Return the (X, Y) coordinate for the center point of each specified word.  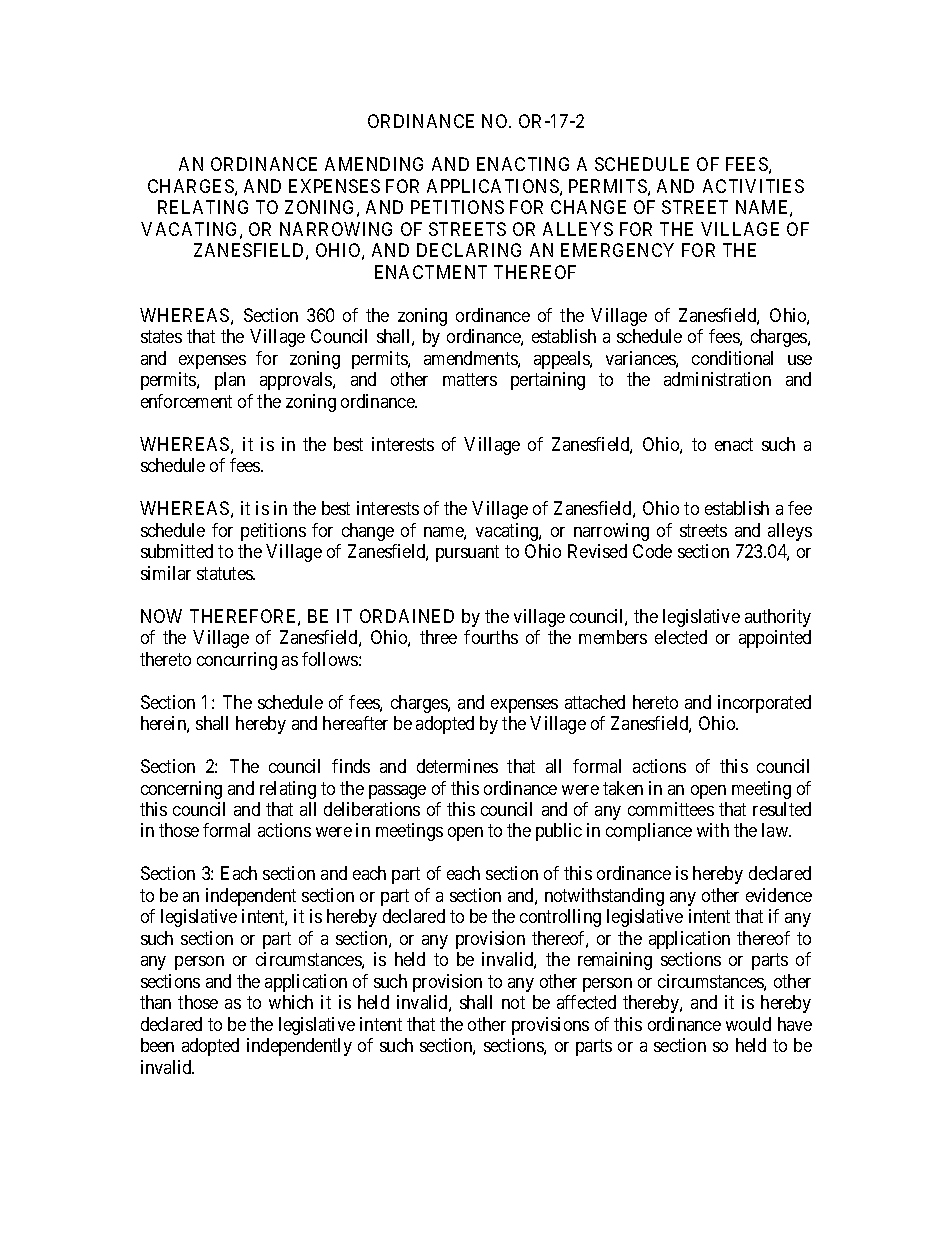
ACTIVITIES (753, 186)
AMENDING (374, 164)
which (291, 1002)
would (748, 1024)
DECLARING (469, 250)
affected (586, 1002)
